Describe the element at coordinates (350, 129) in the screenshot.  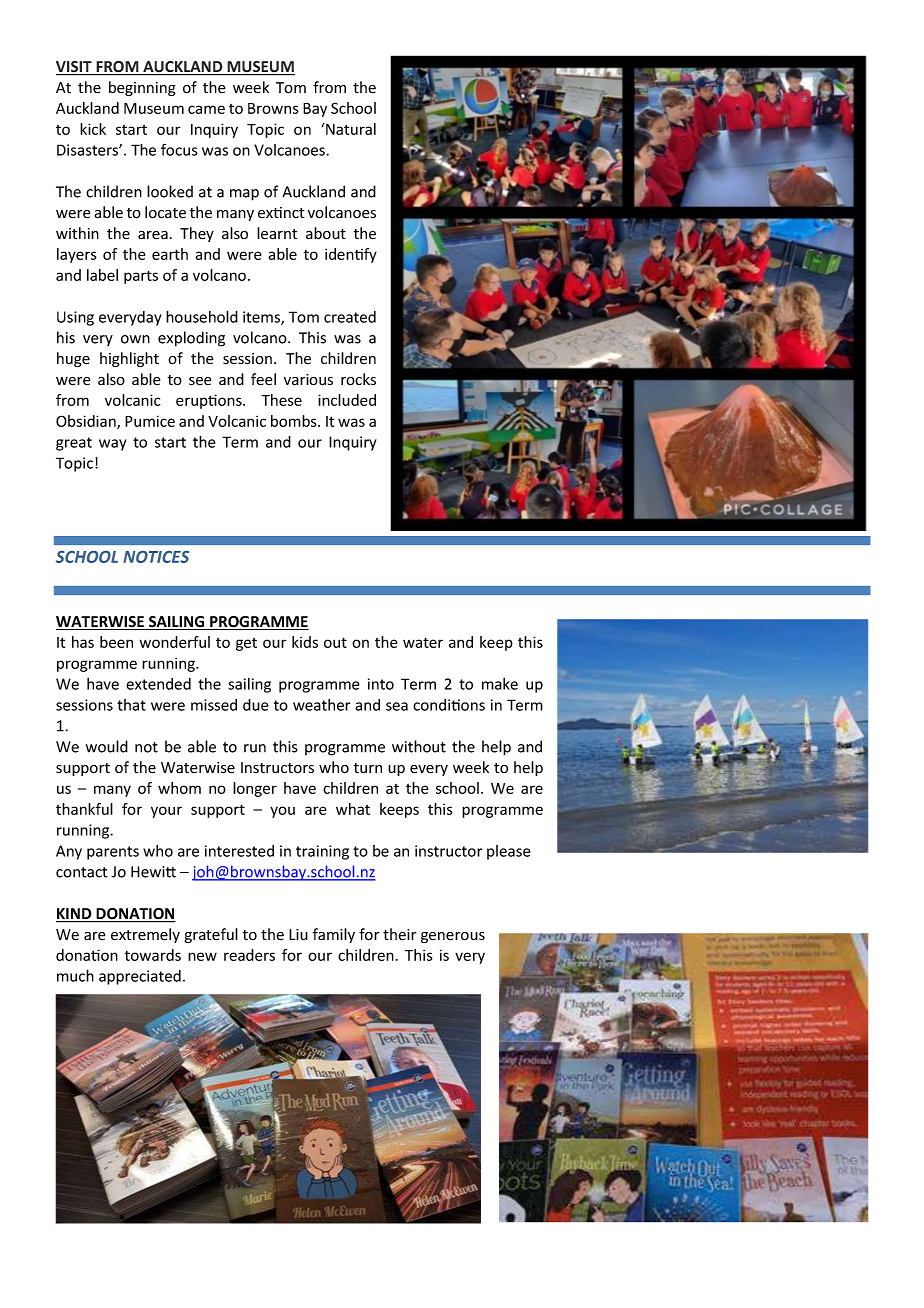
I see `Natural` at that location.
